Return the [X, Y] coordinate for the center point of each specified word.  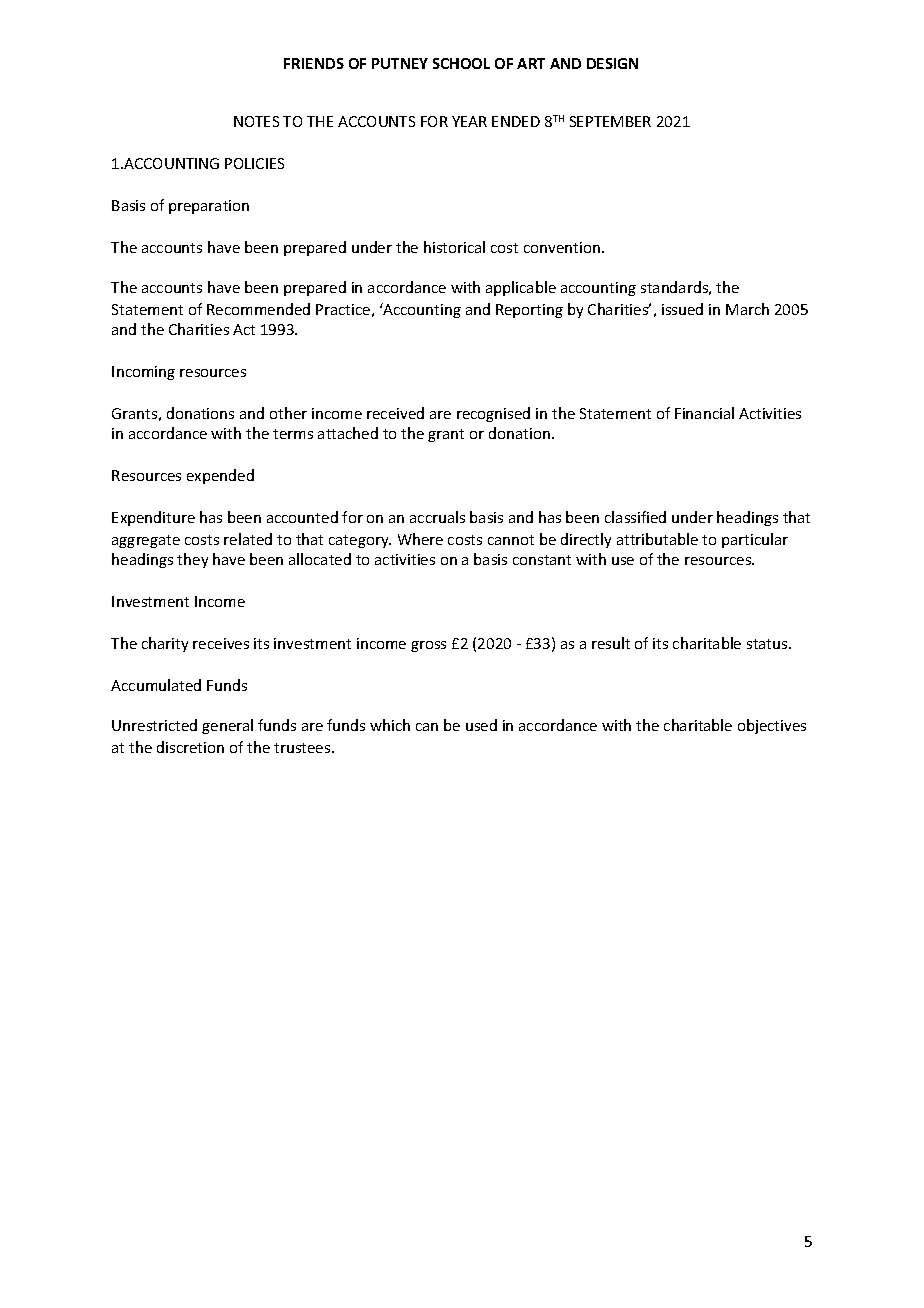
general [227, 726]
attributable [657, 539]
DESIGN [612, 63]
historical [454, 247]
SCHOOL [461, 63]
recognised [493, 414]
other [288, 413]
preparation [209, 207]
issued [682, 309]
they [192, 560]
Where [420, 539]
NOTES [256, 121]
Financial [704, 413]
